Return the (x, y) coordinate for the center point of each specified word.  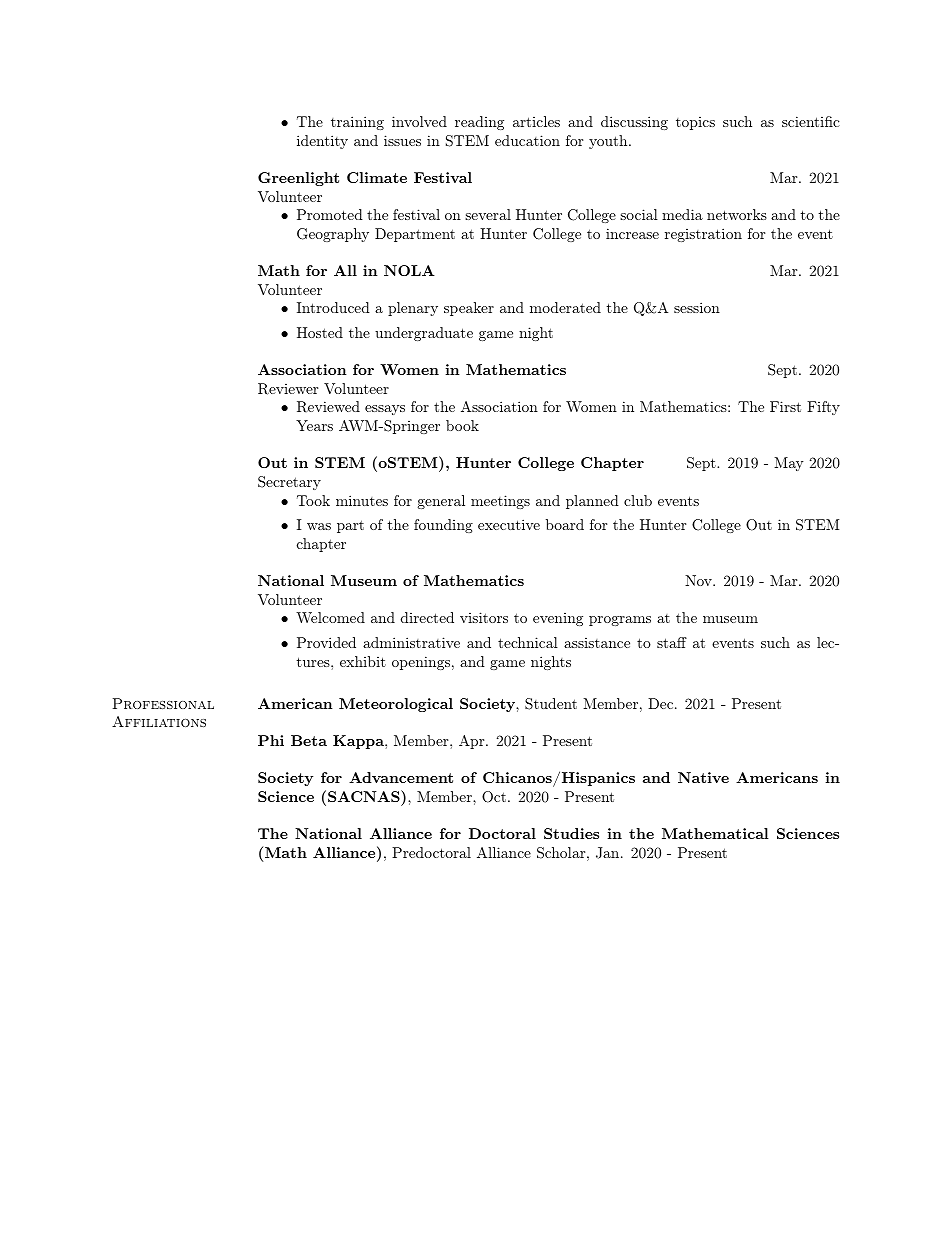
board (565, 524)
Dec (662, 703)
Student (551, 704)
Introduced (333, 307)
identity (322, 142)
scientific (811, 121)
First (785, 406)
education (527, 140)
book (462, 425)
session (697, 307)
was (319, 526)
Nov (699, 580)
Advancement (401, 777)
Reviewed (328, 407)
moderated (565, 307)
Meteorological (396, 705)
